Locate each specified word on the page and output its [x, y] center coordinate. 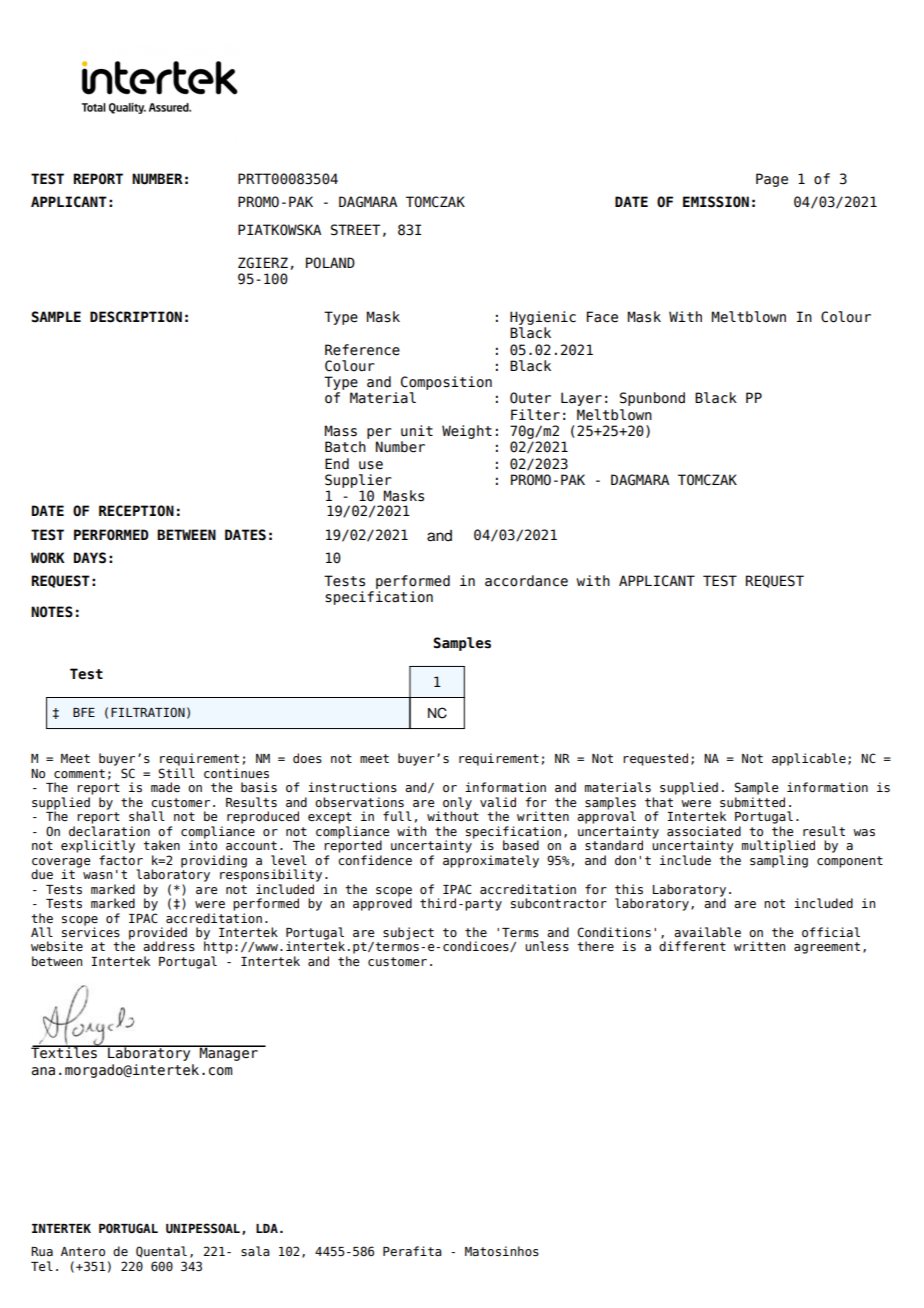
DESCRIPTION [136, 317]
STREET [355, 230]
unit [417, 431]
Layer [581, 399]
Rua [42, 1251]
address [169, 946]
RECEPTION [136, 511]
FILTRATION [148, 712]
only [457, 804]
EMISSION [716, 202]
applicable [809, 759]
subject [408, 933]
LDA [267, 1228]
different [692, 946]
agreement [827, 948]
